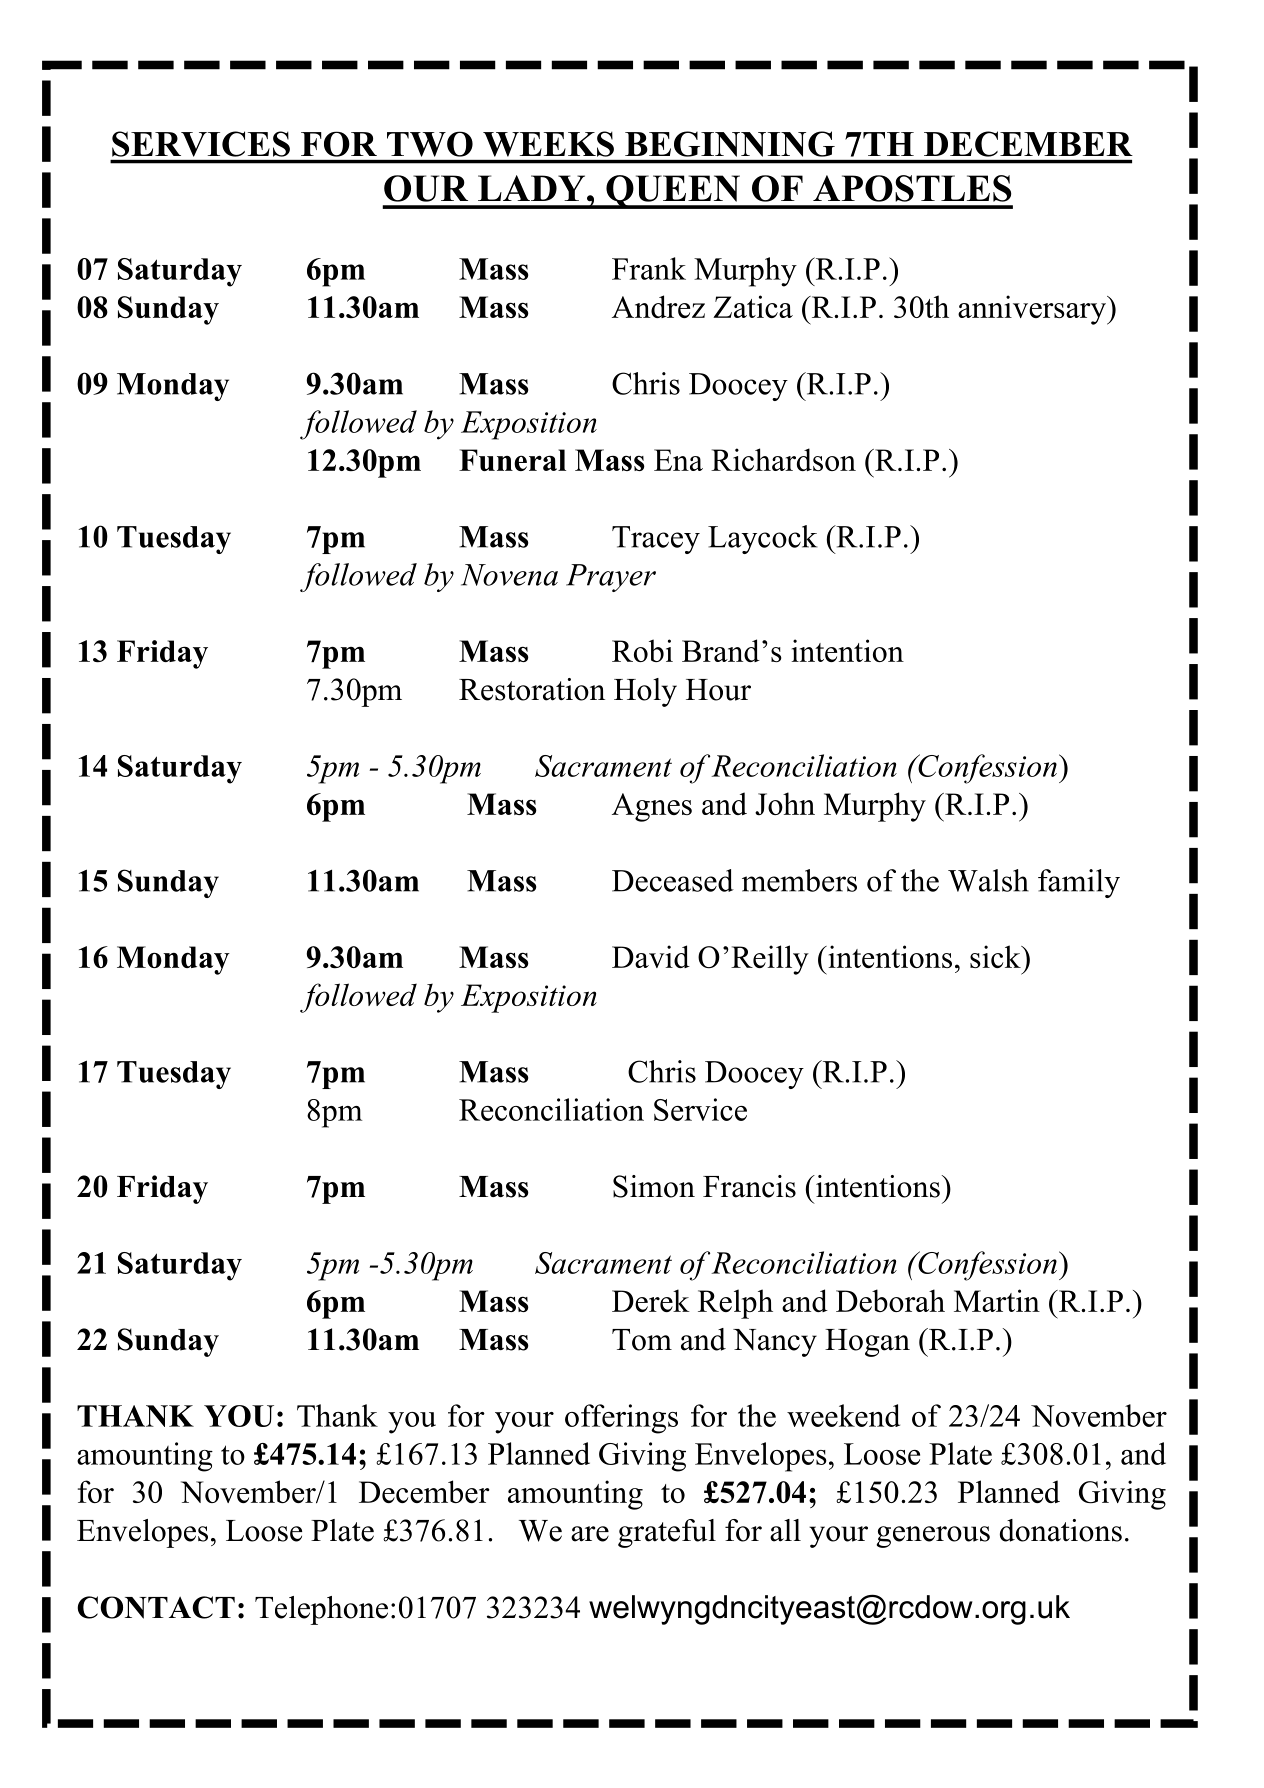 The height and width of the screenshot is (1788, 1264). What do you see at coordinates (590, 1534) in the screenshot?
I see `are` at bounding box center [590, 1534].
